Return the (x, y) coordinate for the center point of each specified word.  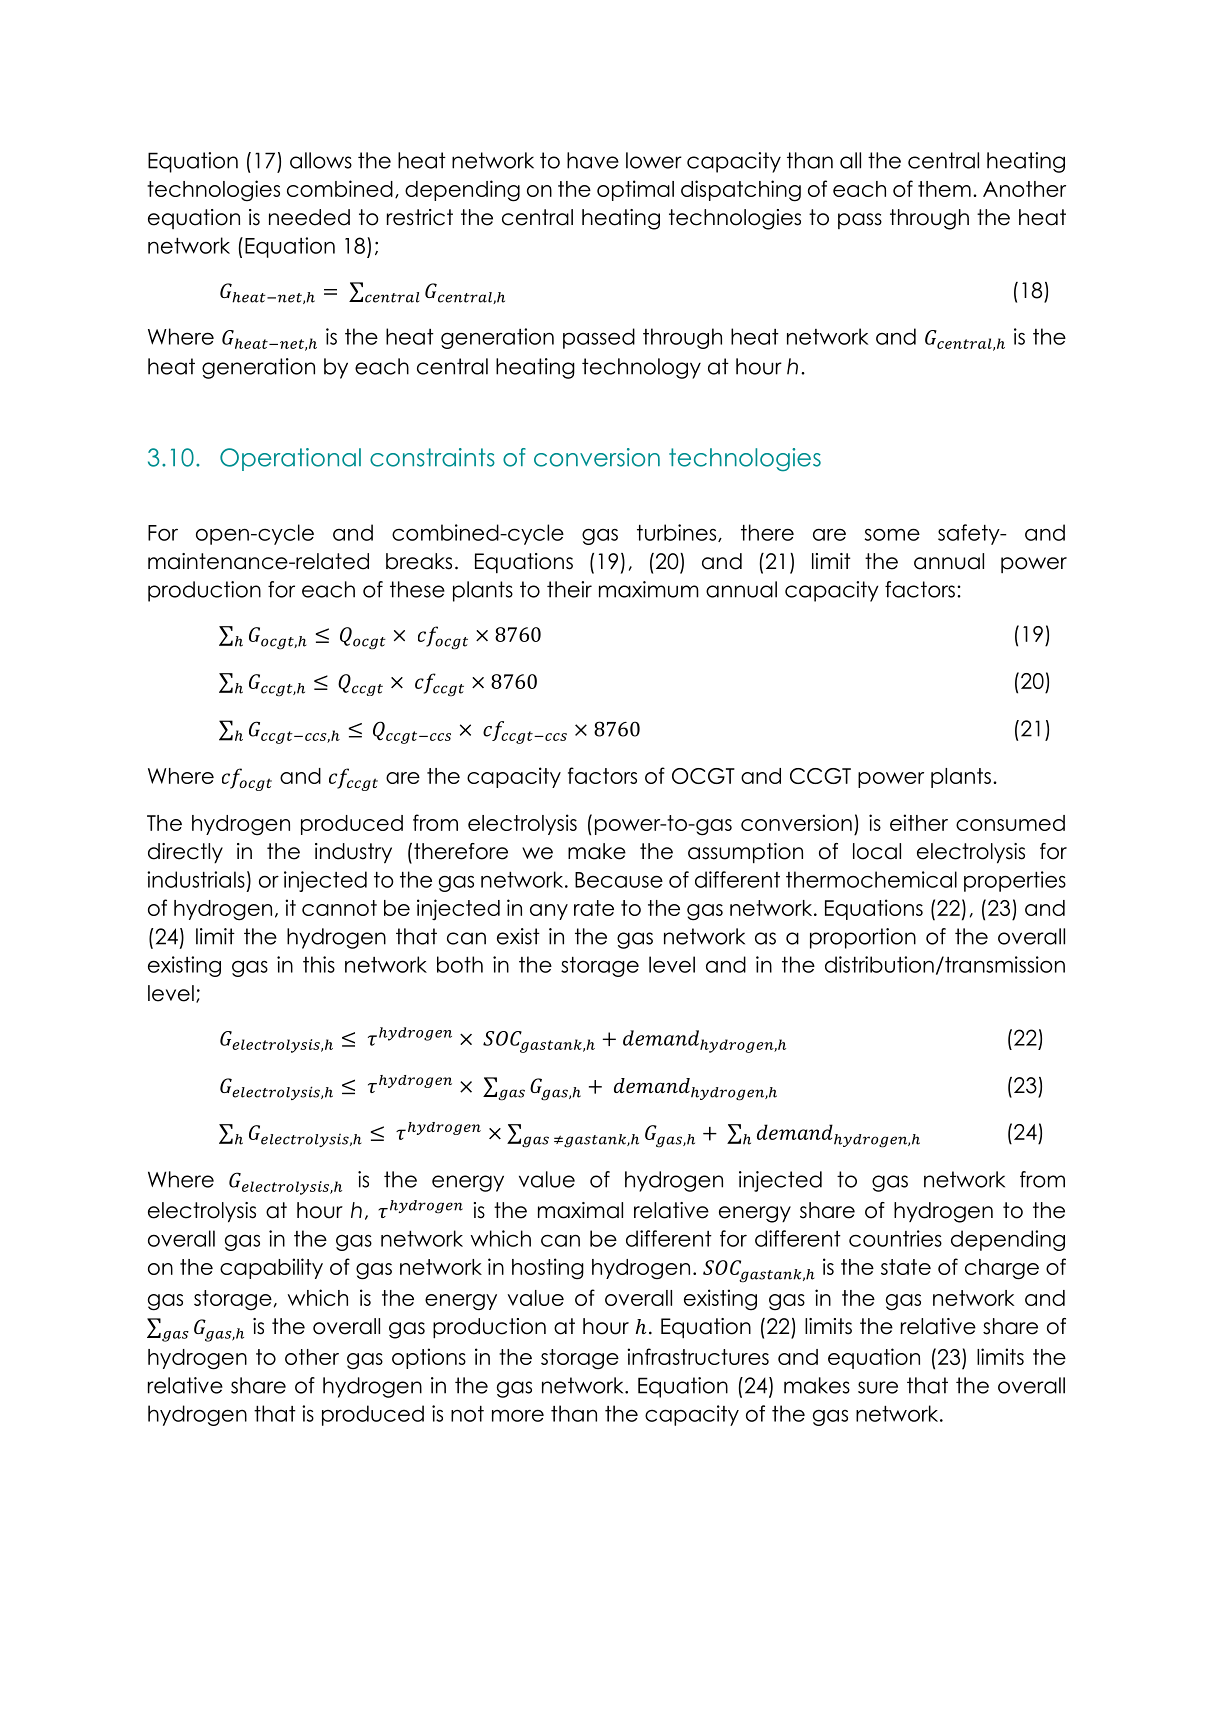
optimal (635, 190)
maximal (580, 1210)
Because (619, 880)
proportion (863, 938)
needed (309, 217)
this (319, 964)
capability (271, 1268)
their (569, 589)
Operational (290, 459)
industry (353, 853)
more (518, 1415)
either (919, 822)
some (892, 534)
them (944, 189)
